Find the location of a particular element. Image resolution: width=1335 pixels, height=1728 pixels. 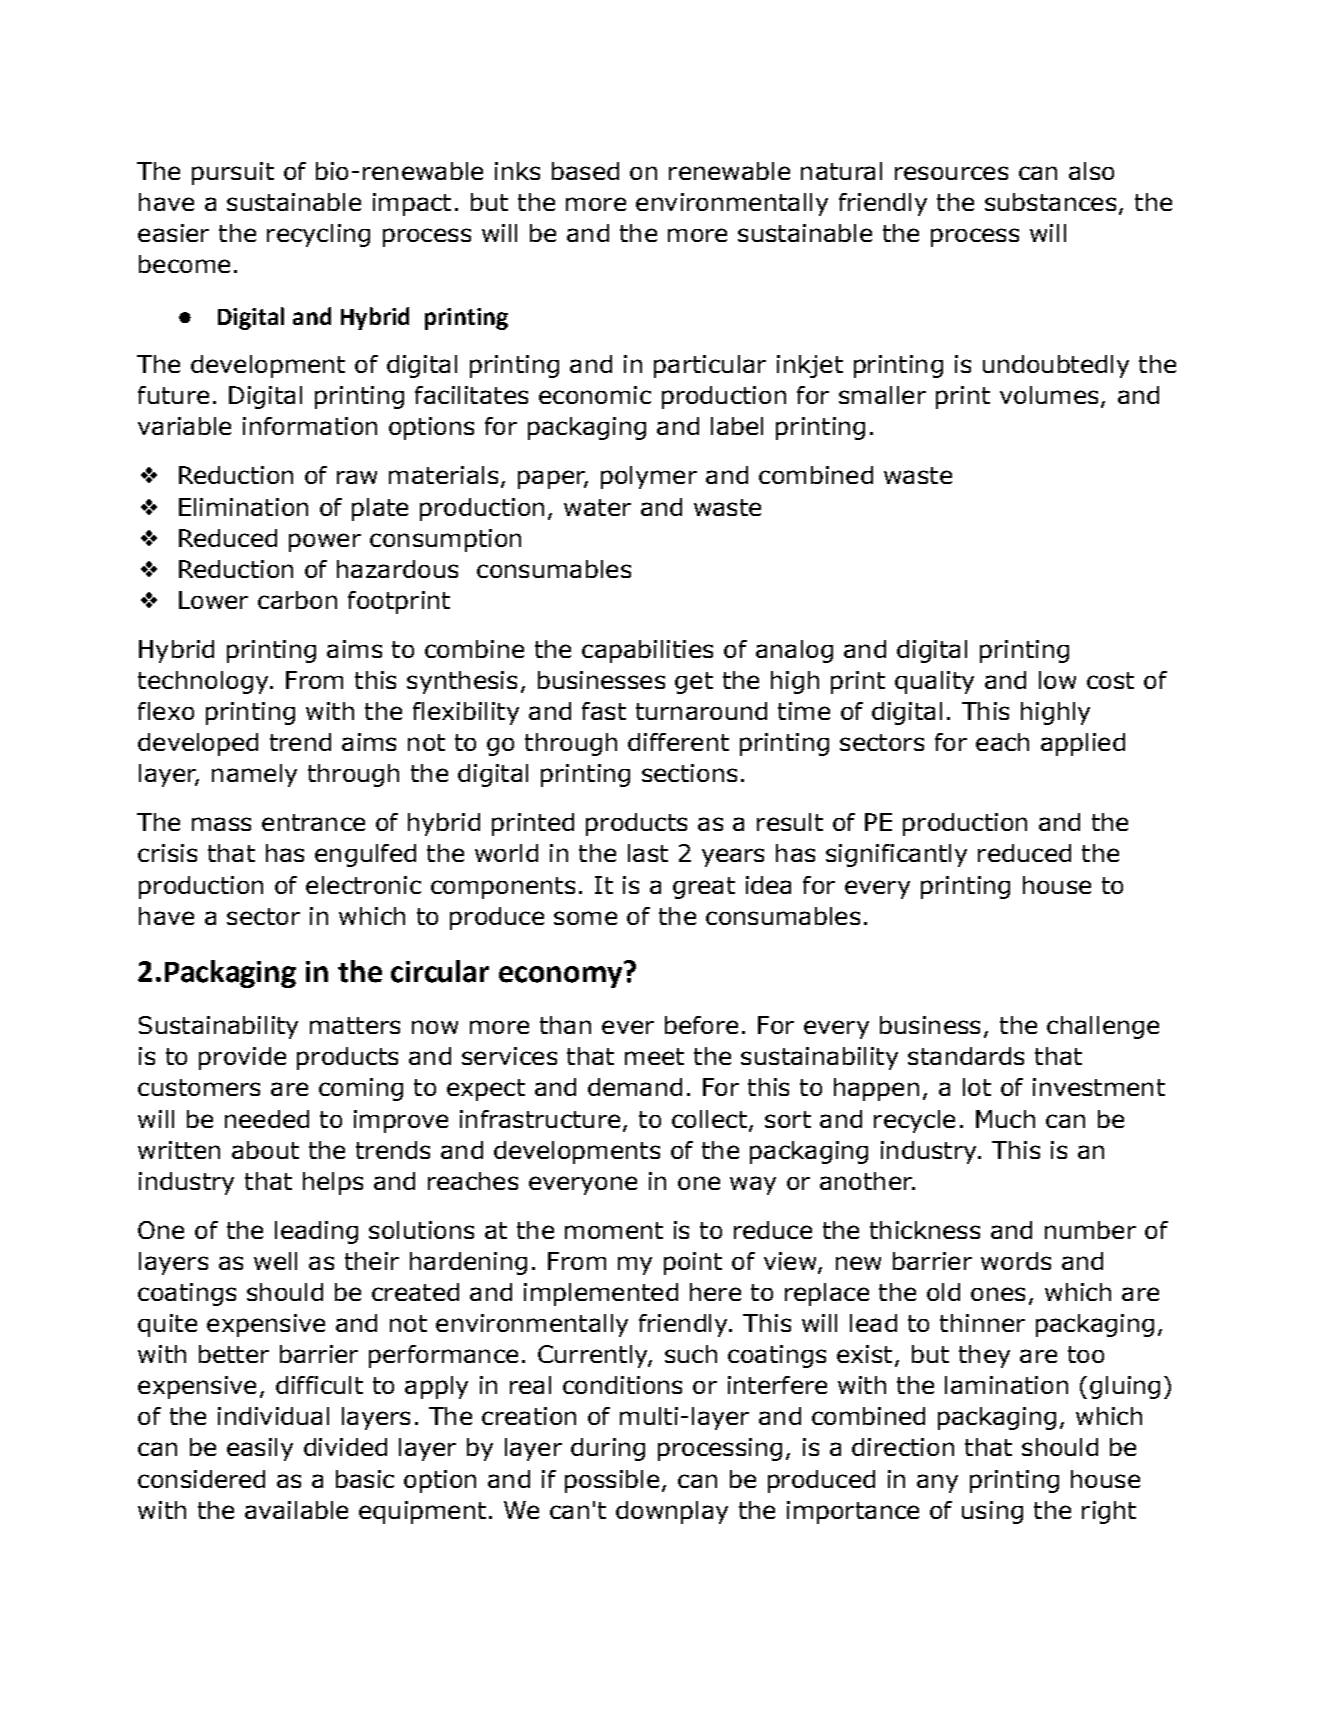

based is located at coordinates (585, 171).
